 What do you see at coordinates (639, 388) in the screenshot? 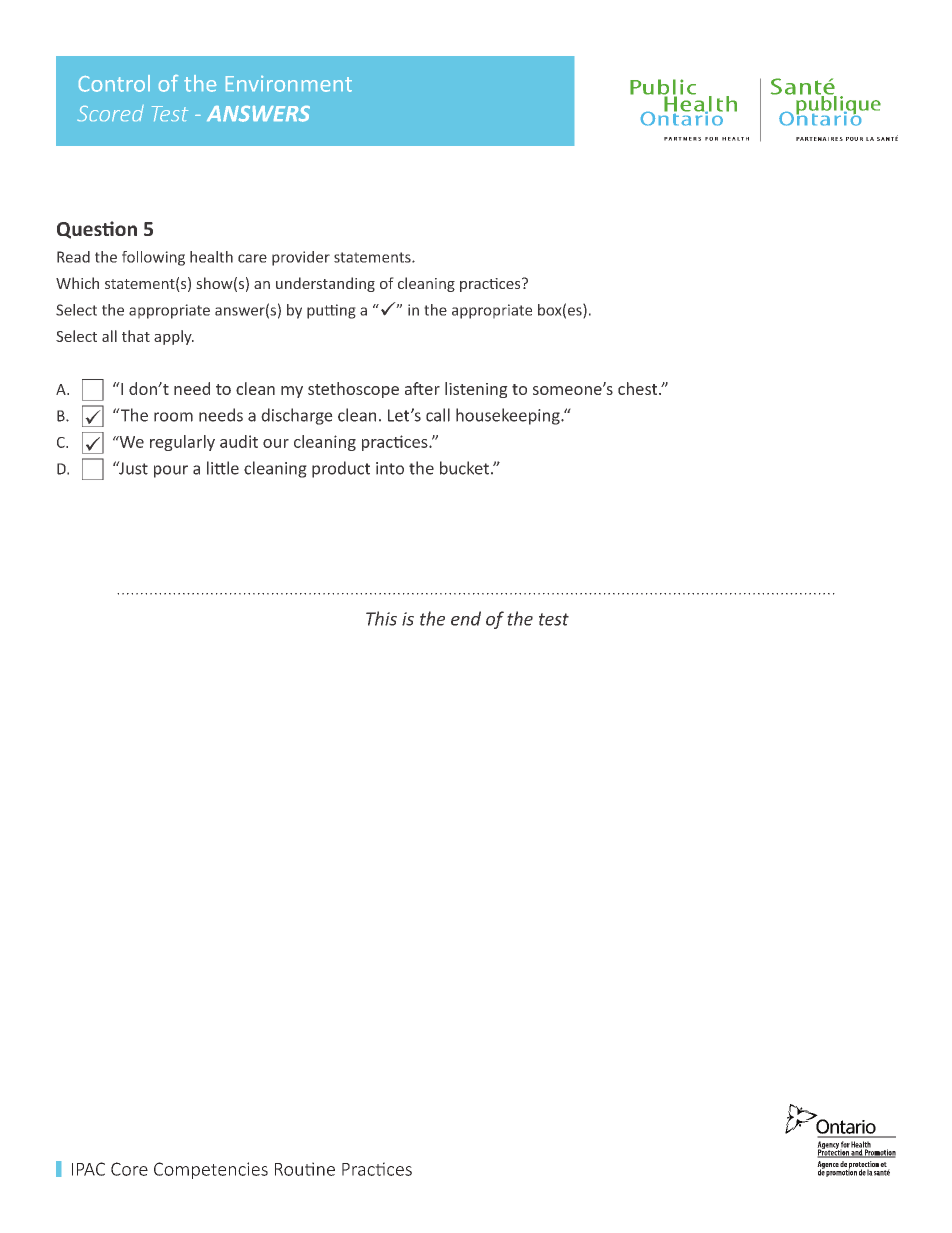
I see `chest` at bounding box center [639, 388].
